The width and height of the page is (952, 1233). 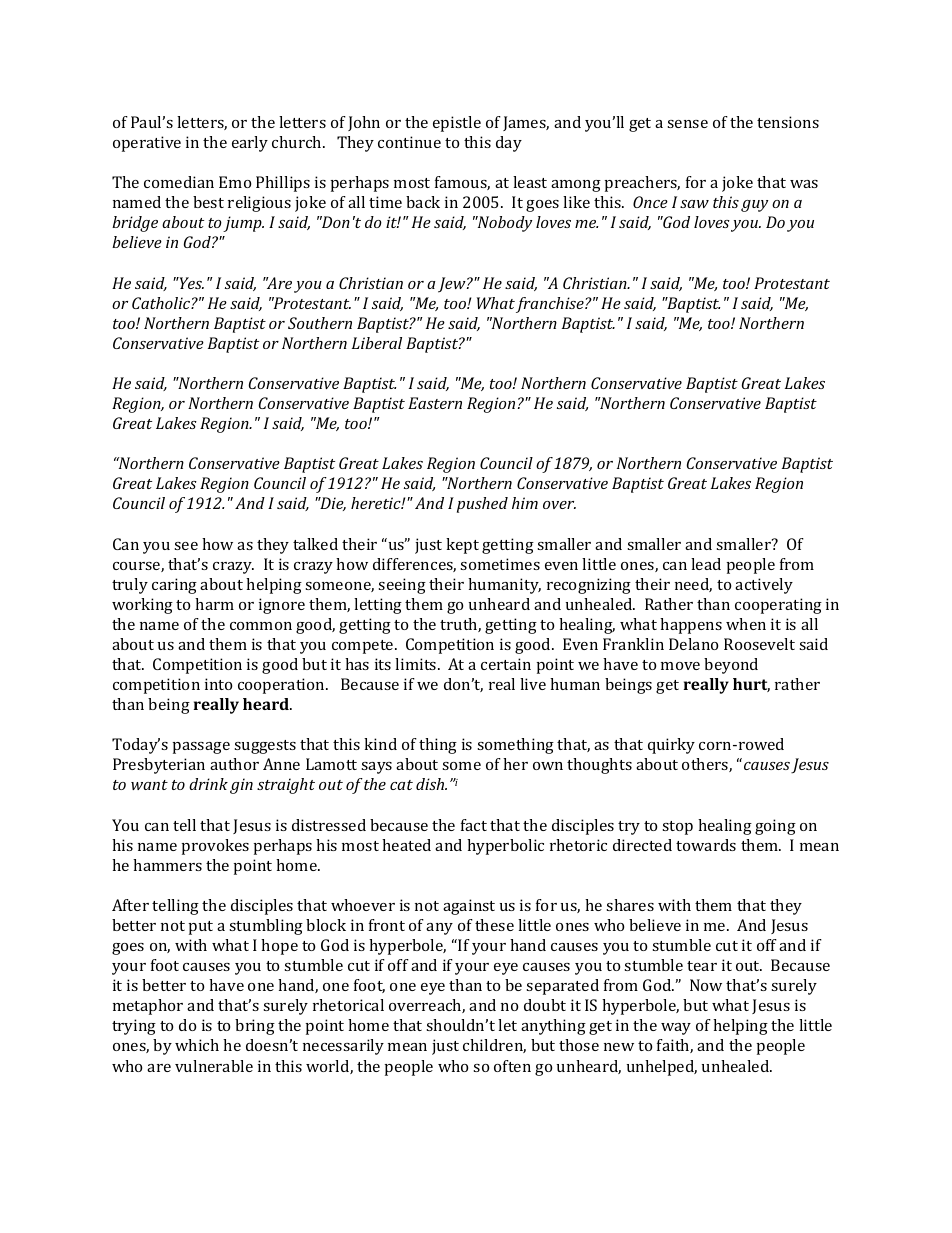 What do you see at coordinates (706, 985) in the page?
I see `Now` at bounding box center [706, 985].
